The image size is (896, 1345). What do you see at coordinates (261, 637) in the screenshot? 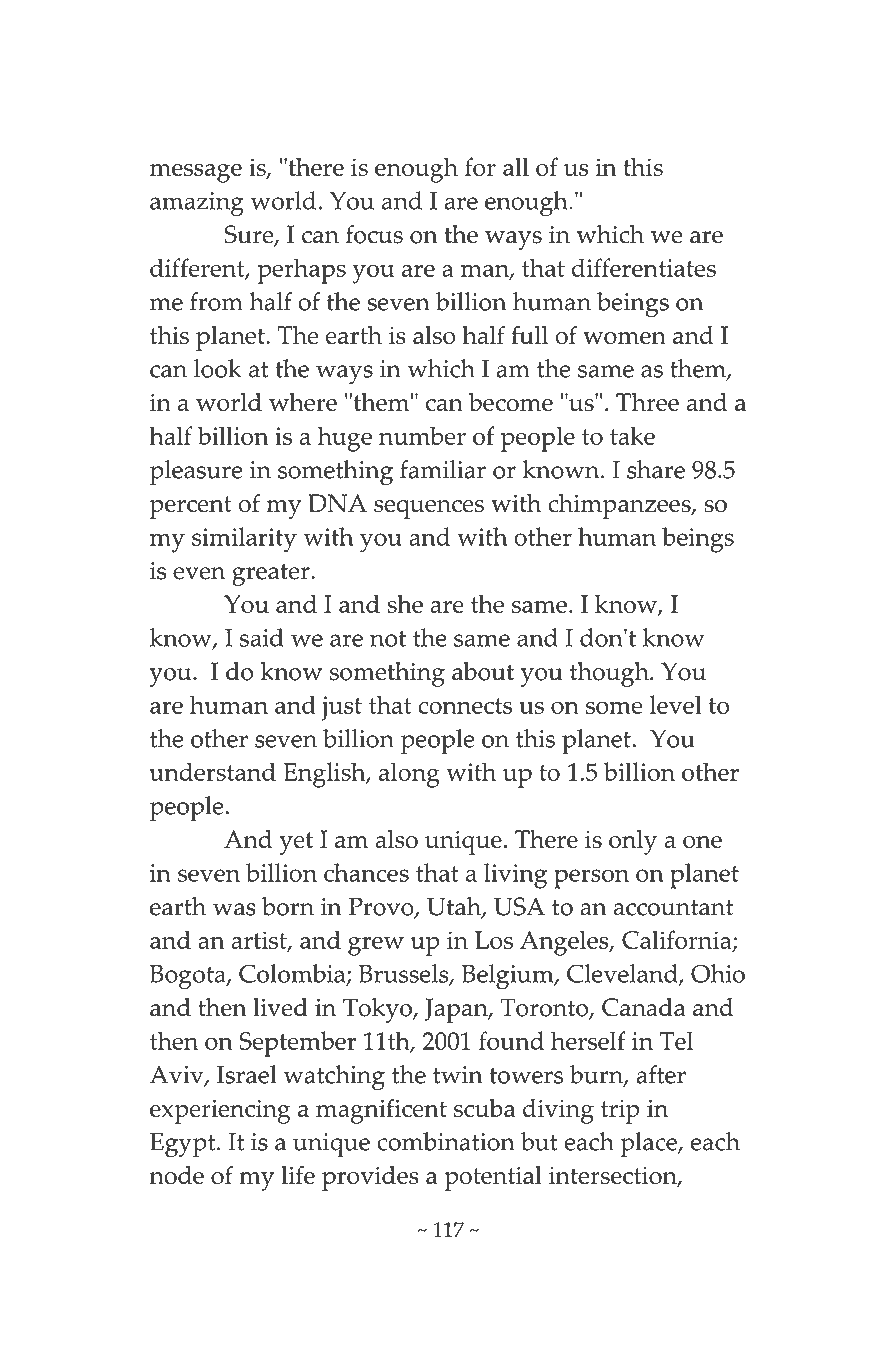
I see `said` at bounding box center [261, 637].
